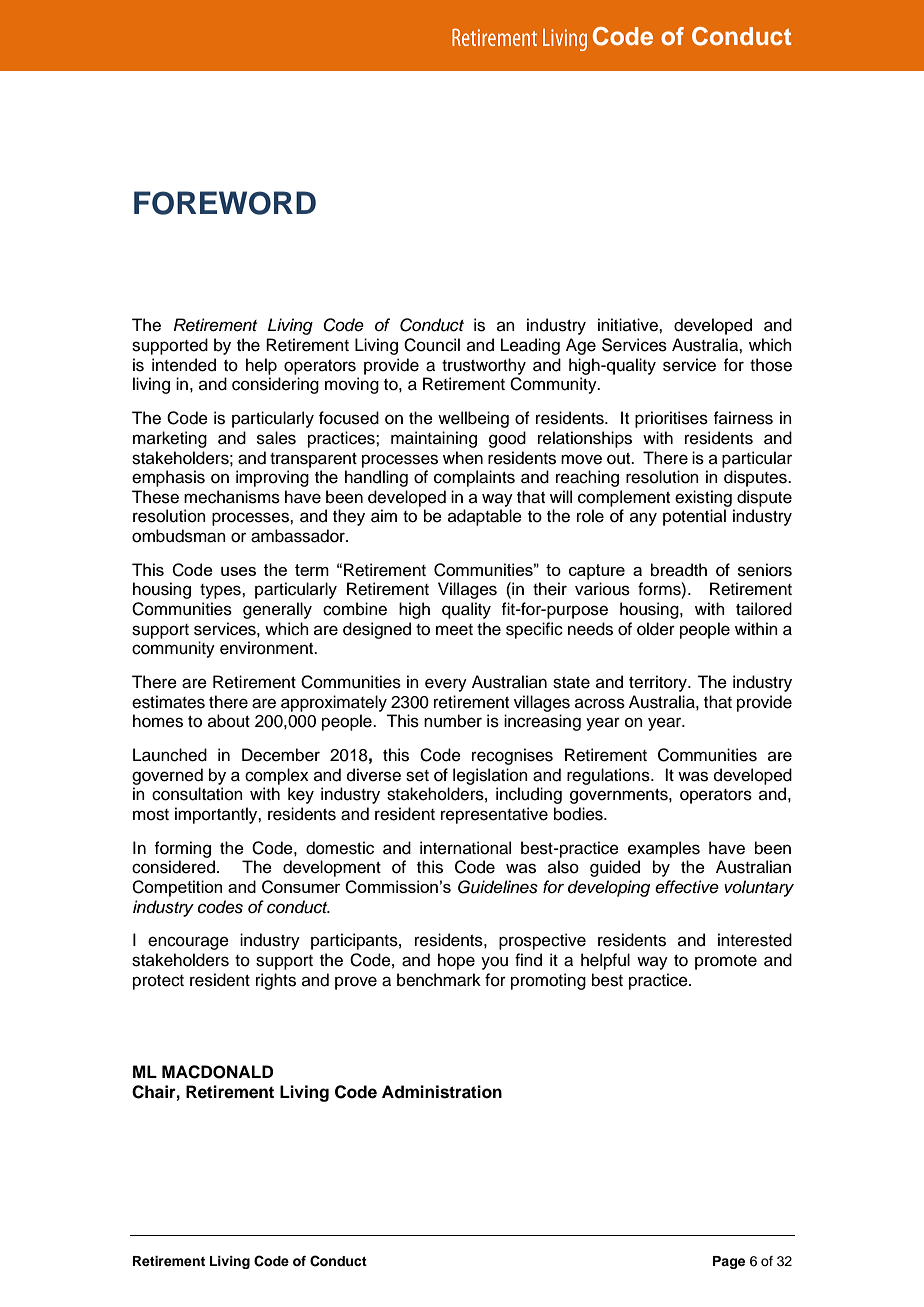  Describe the element at coordinates (276, 981) in the image. I see `rights` at that location.
